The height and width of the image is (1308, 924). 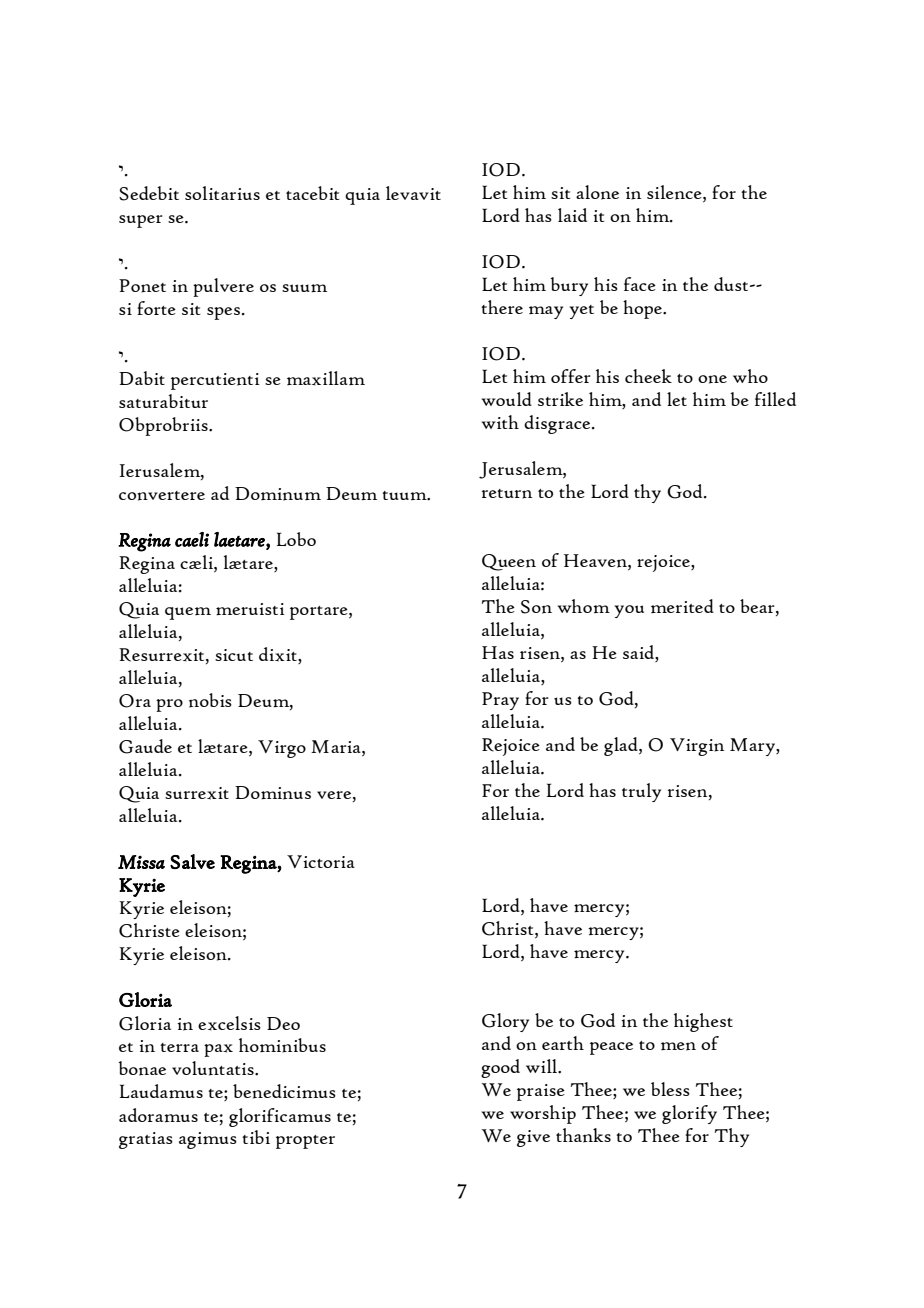 I want to click on super, so click(x=140, y=221).
